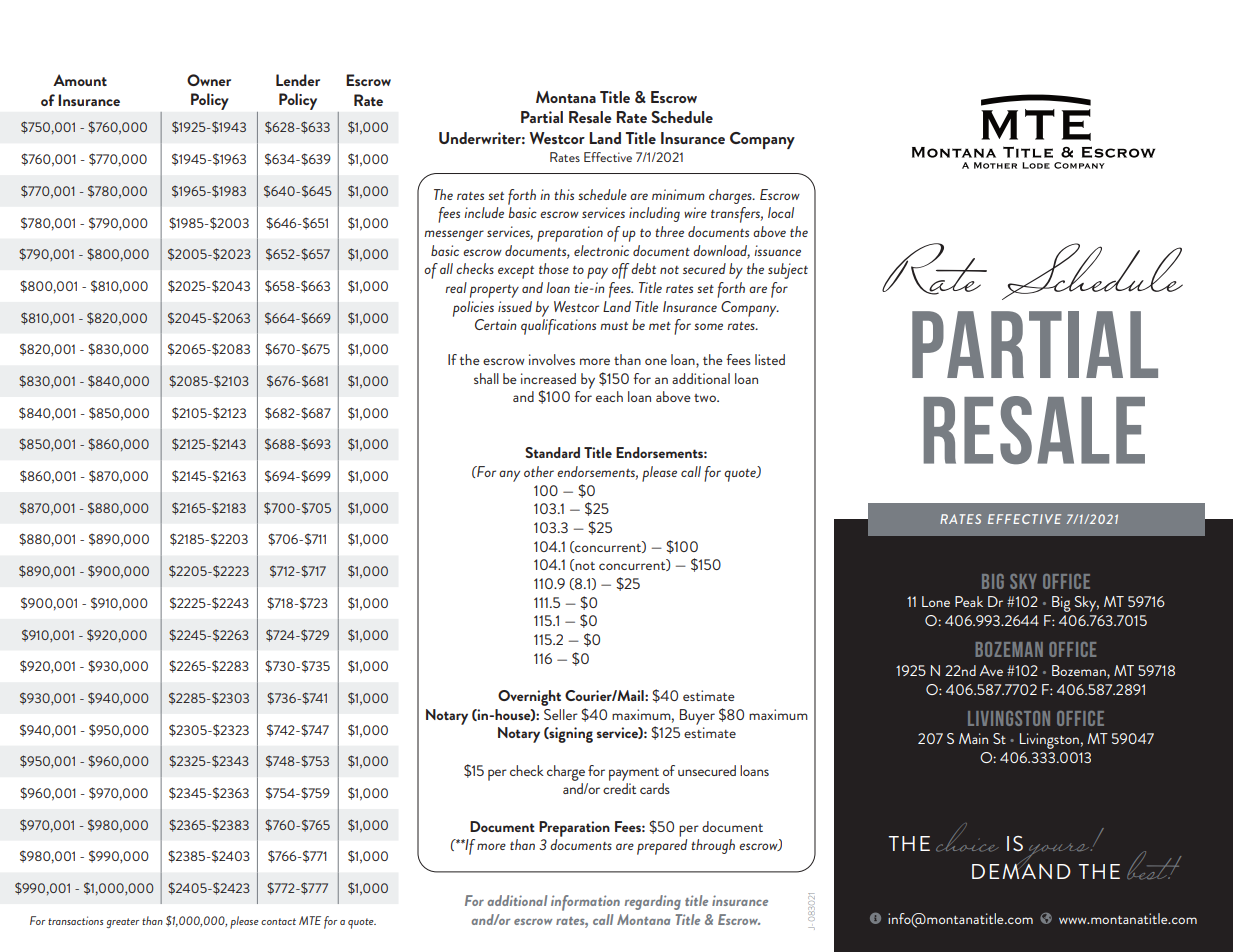 This screenshot has width=1233, height=952. I want to click on local, so click(781, 212).
